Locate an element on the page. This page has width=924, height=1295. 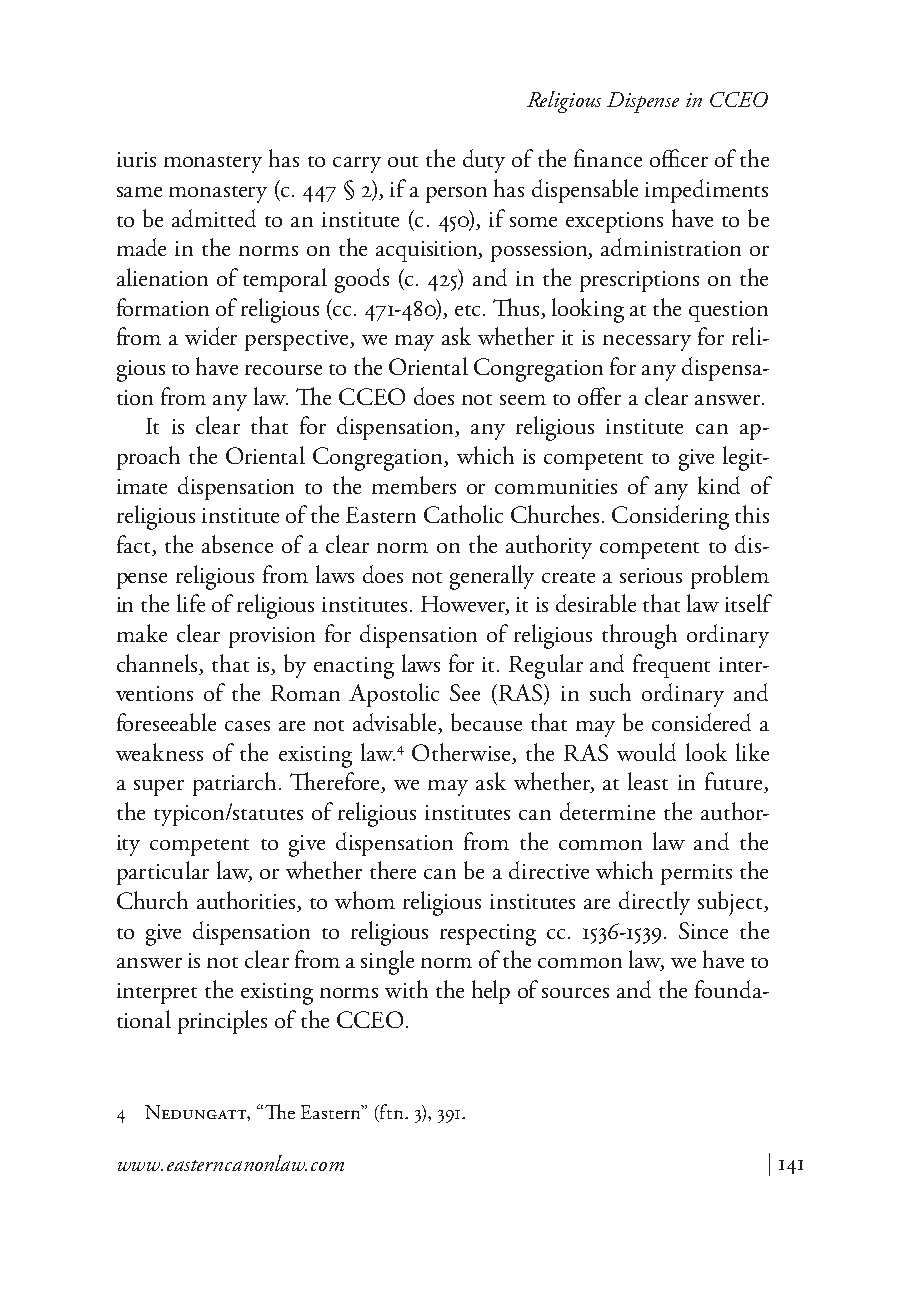
generally is located at coordinates (492, 577).
